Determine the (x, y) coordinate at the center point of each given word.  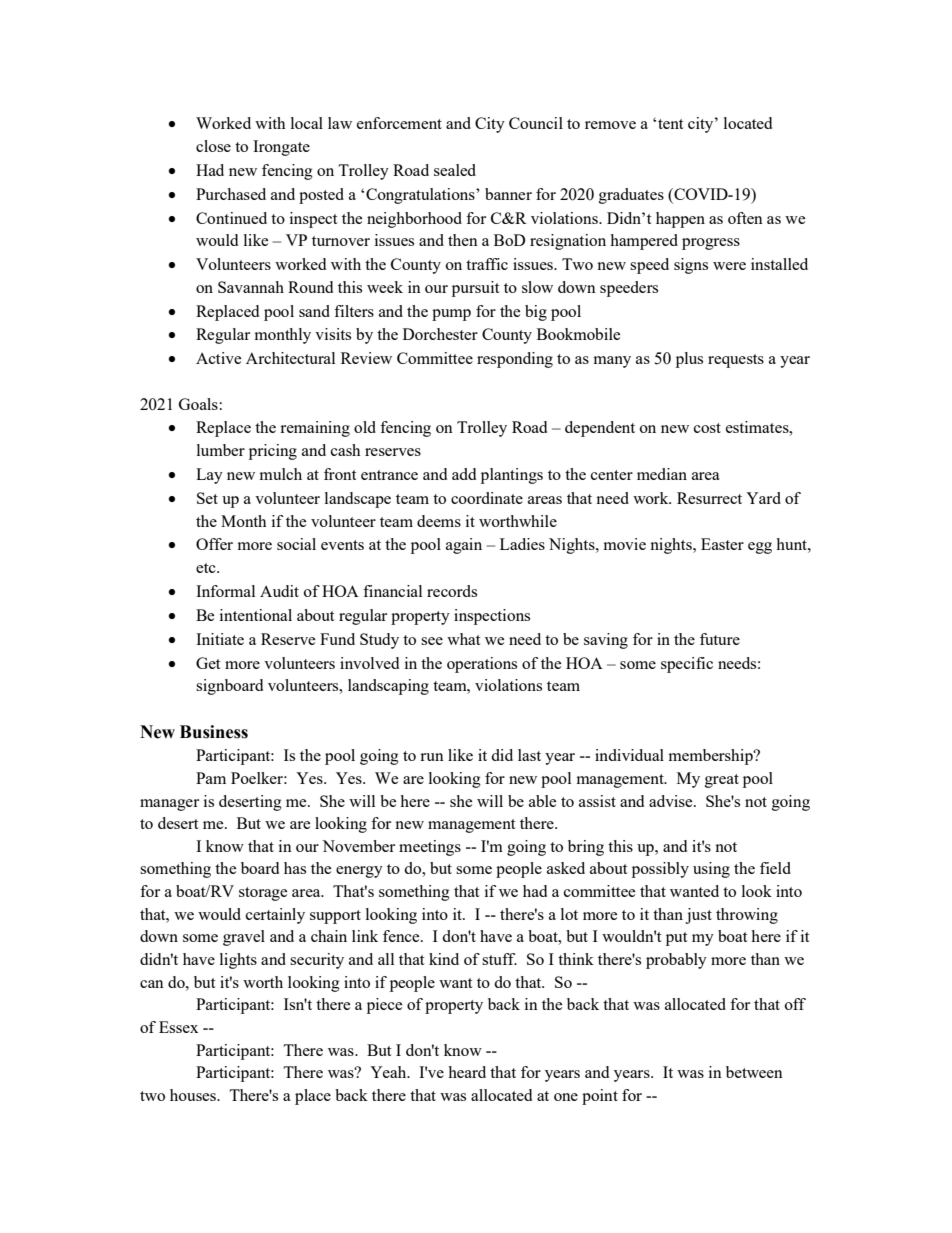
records (452, 591)
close (213, 146)
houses (194, 1095)
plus (689, 360)
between (754, 1072)
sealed (455, 170)
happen (680, 220)
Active (218, 358)
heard (467, 1072)
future (720, 639)
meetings (430, 848)
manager (169, 805)
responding (515, 360)
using (711, 870)
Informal (225, 591)
